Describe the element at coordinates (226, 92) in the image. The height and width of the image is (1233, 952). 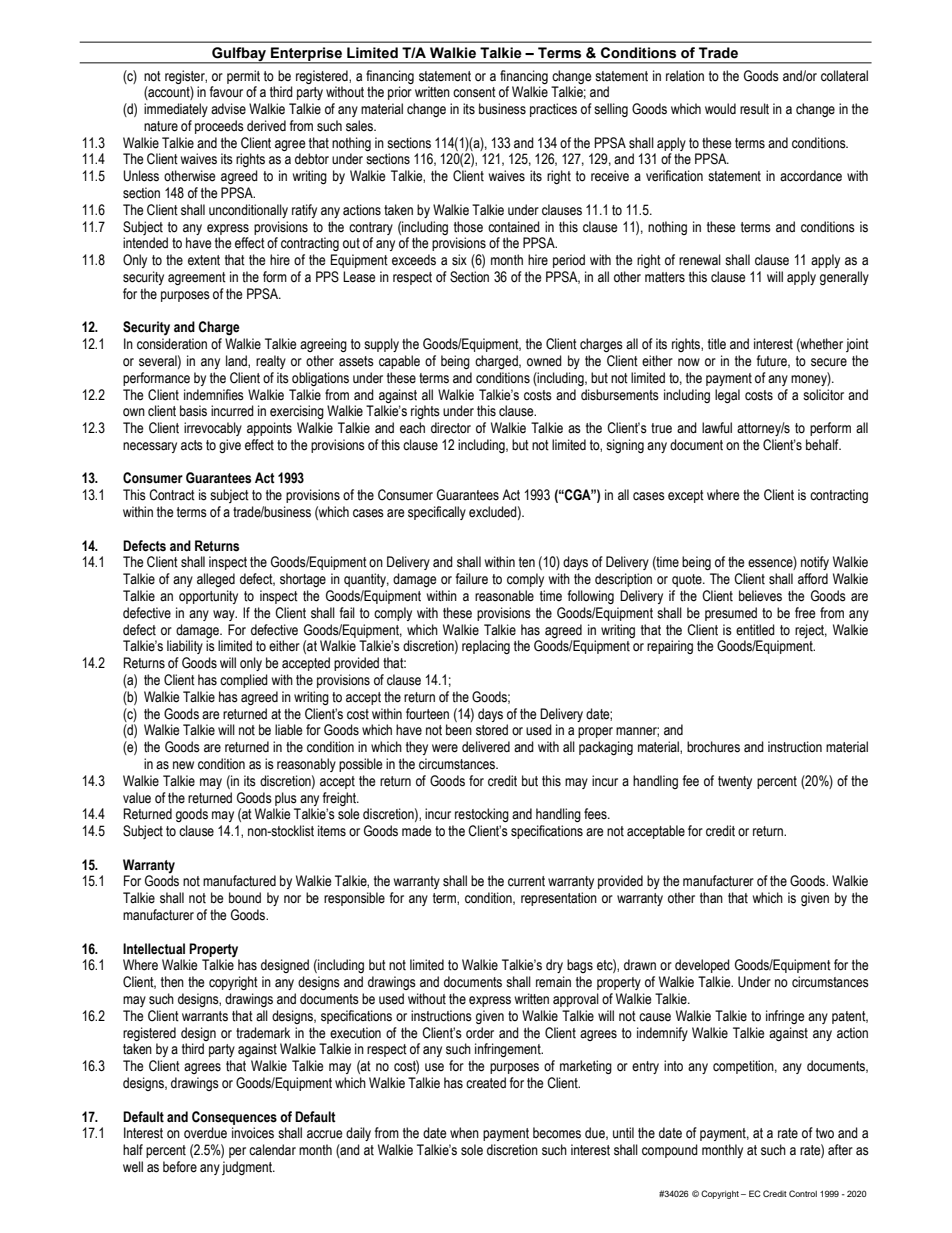
I see `favour` at that location.
